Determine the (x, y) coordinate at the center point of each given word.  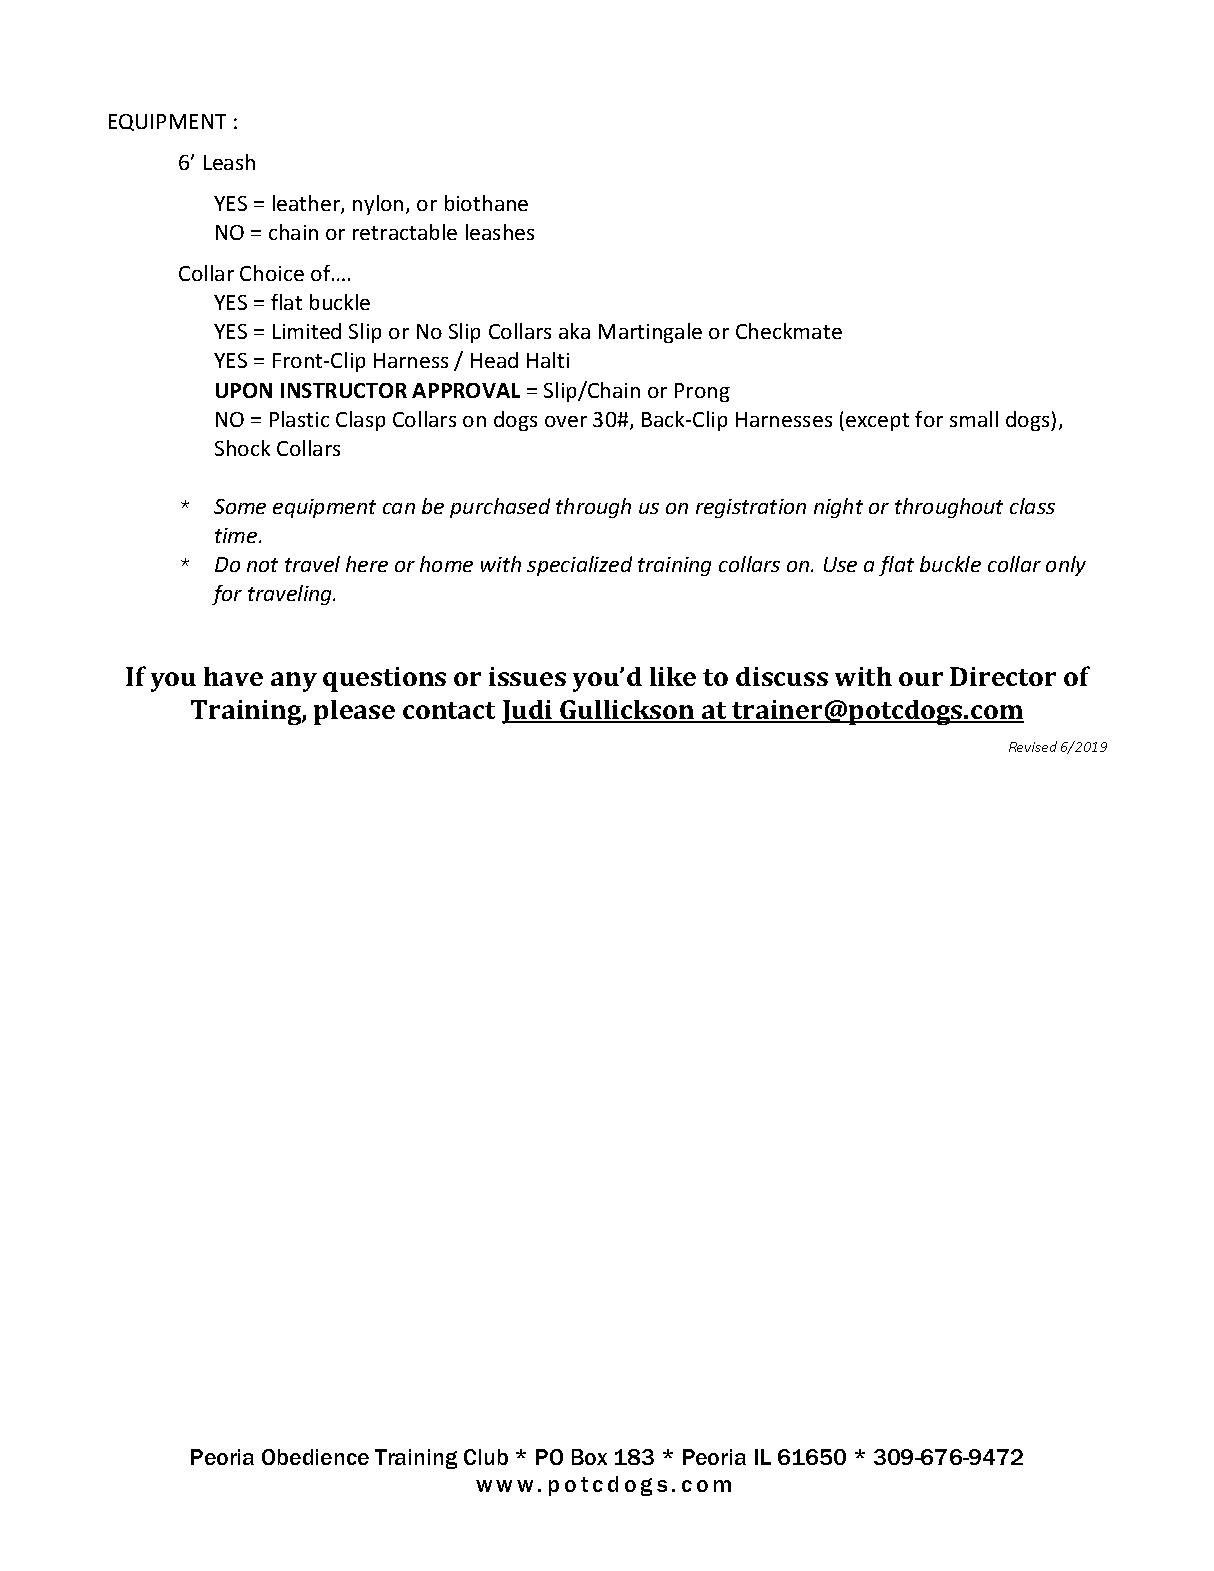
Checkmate (789, 331)
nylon (378, 205)
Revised (1033, 746)
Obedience (315, 1457)
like (673, 676)
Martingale (650, 333)
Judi (528, 712)
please (354, 712)
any (294, 682)
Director (1003, 676)
